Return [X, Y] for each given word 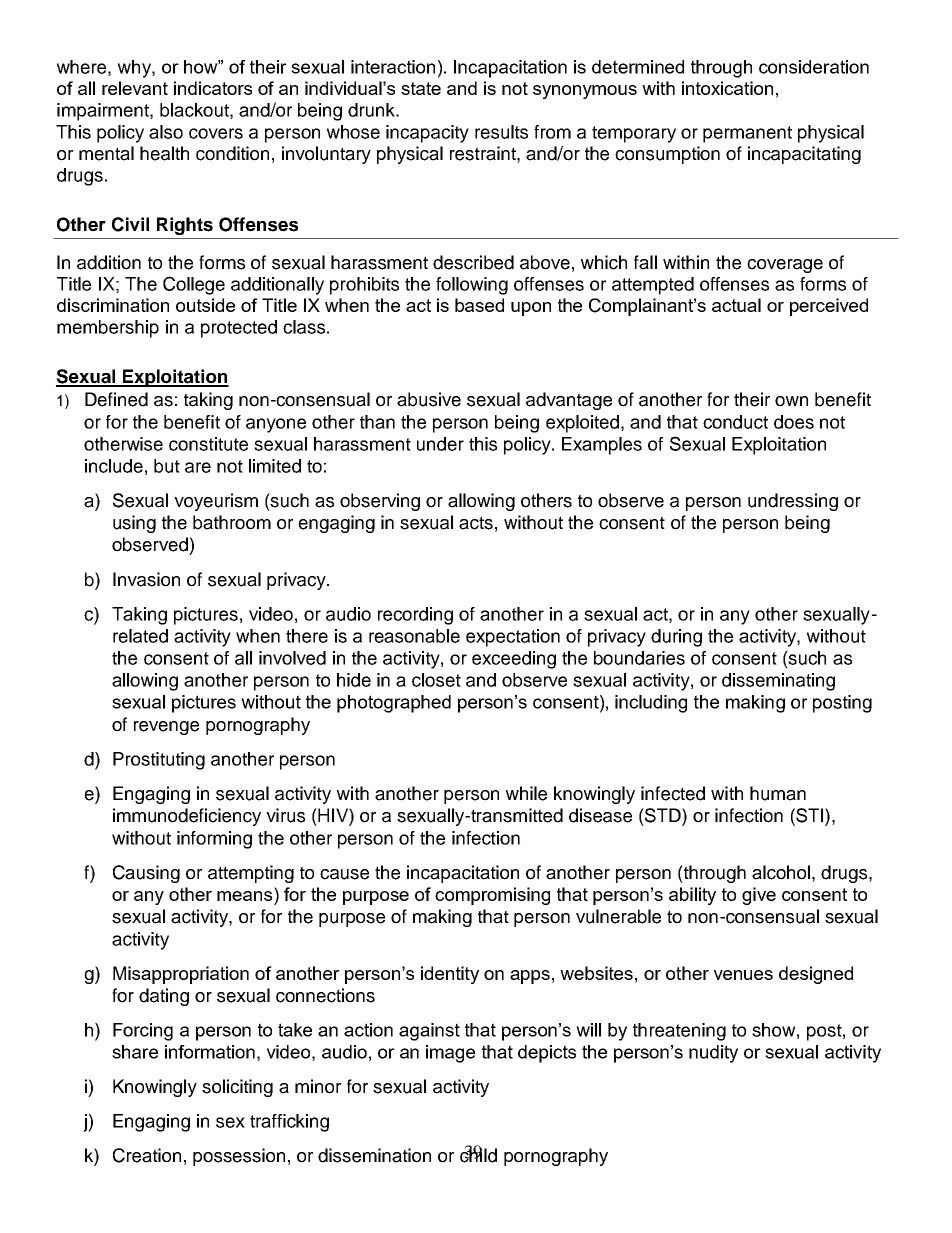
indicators [213, 88]
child [478, 1154]
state [421, 88]
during [676, 638]
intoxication [727, 88]
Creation [147, 1155]
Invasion [146, 579]
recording [415, 616]
